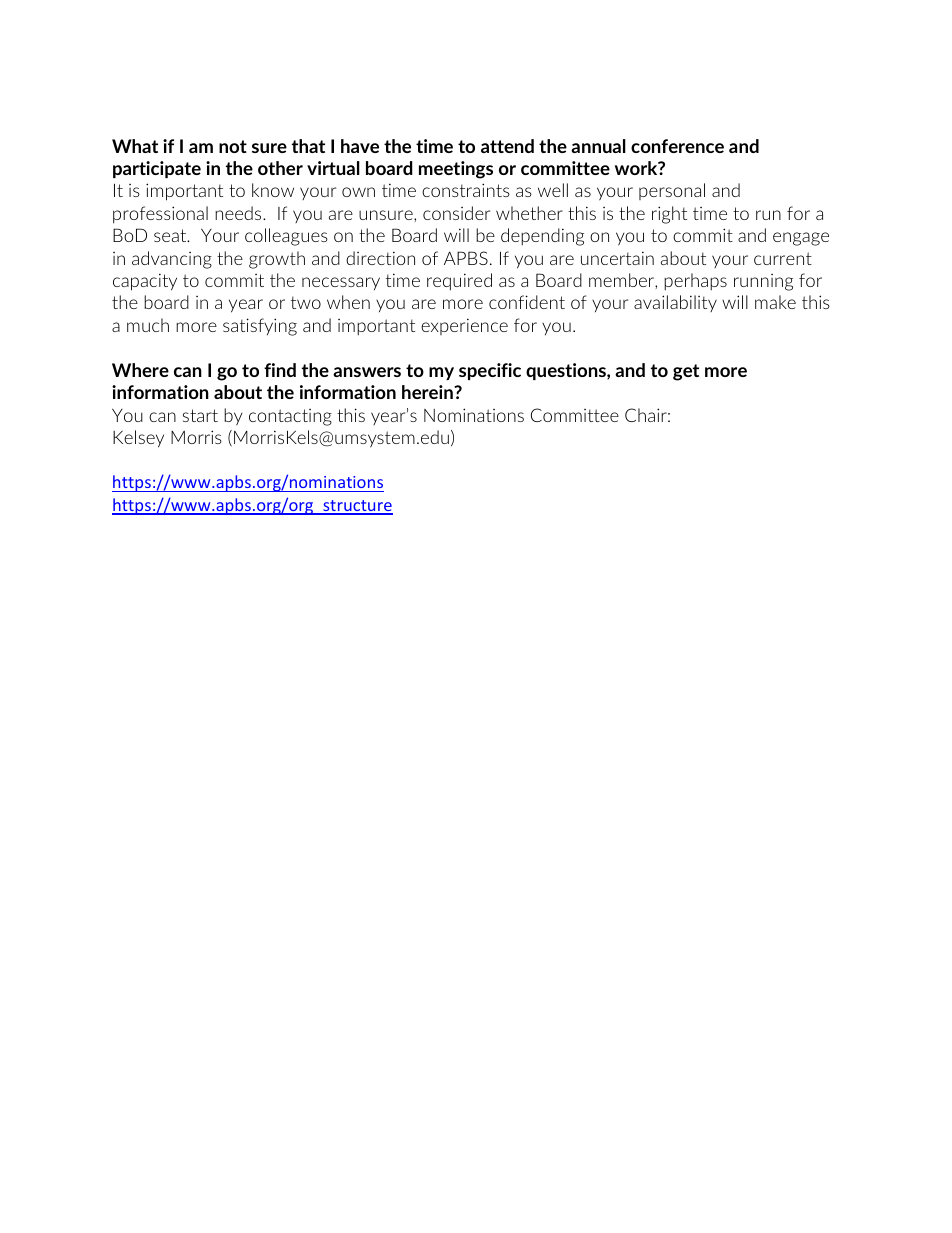  I want to click on attend, so click(507, 146).
